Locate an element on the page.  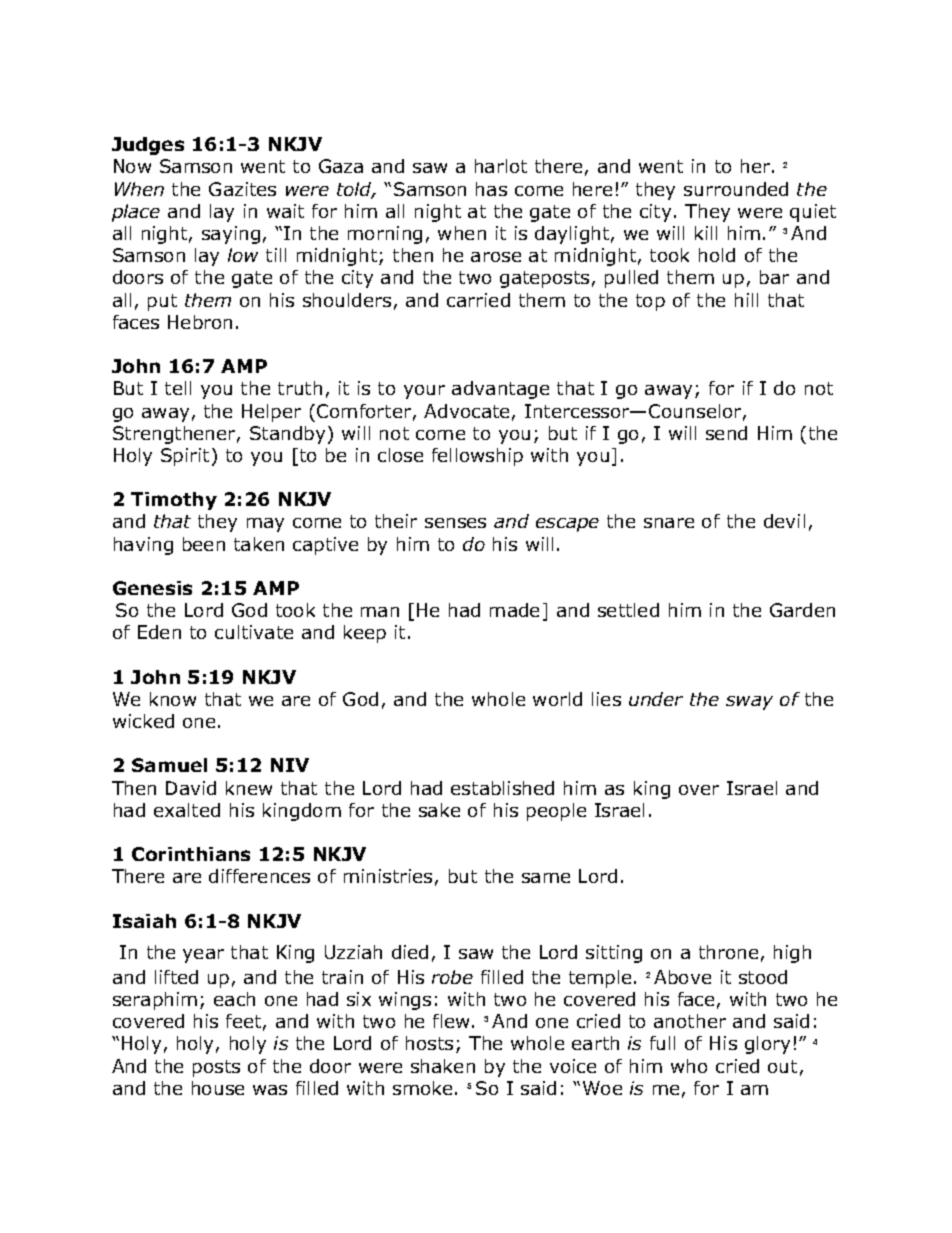
established is located at coordinates (502, 788).
